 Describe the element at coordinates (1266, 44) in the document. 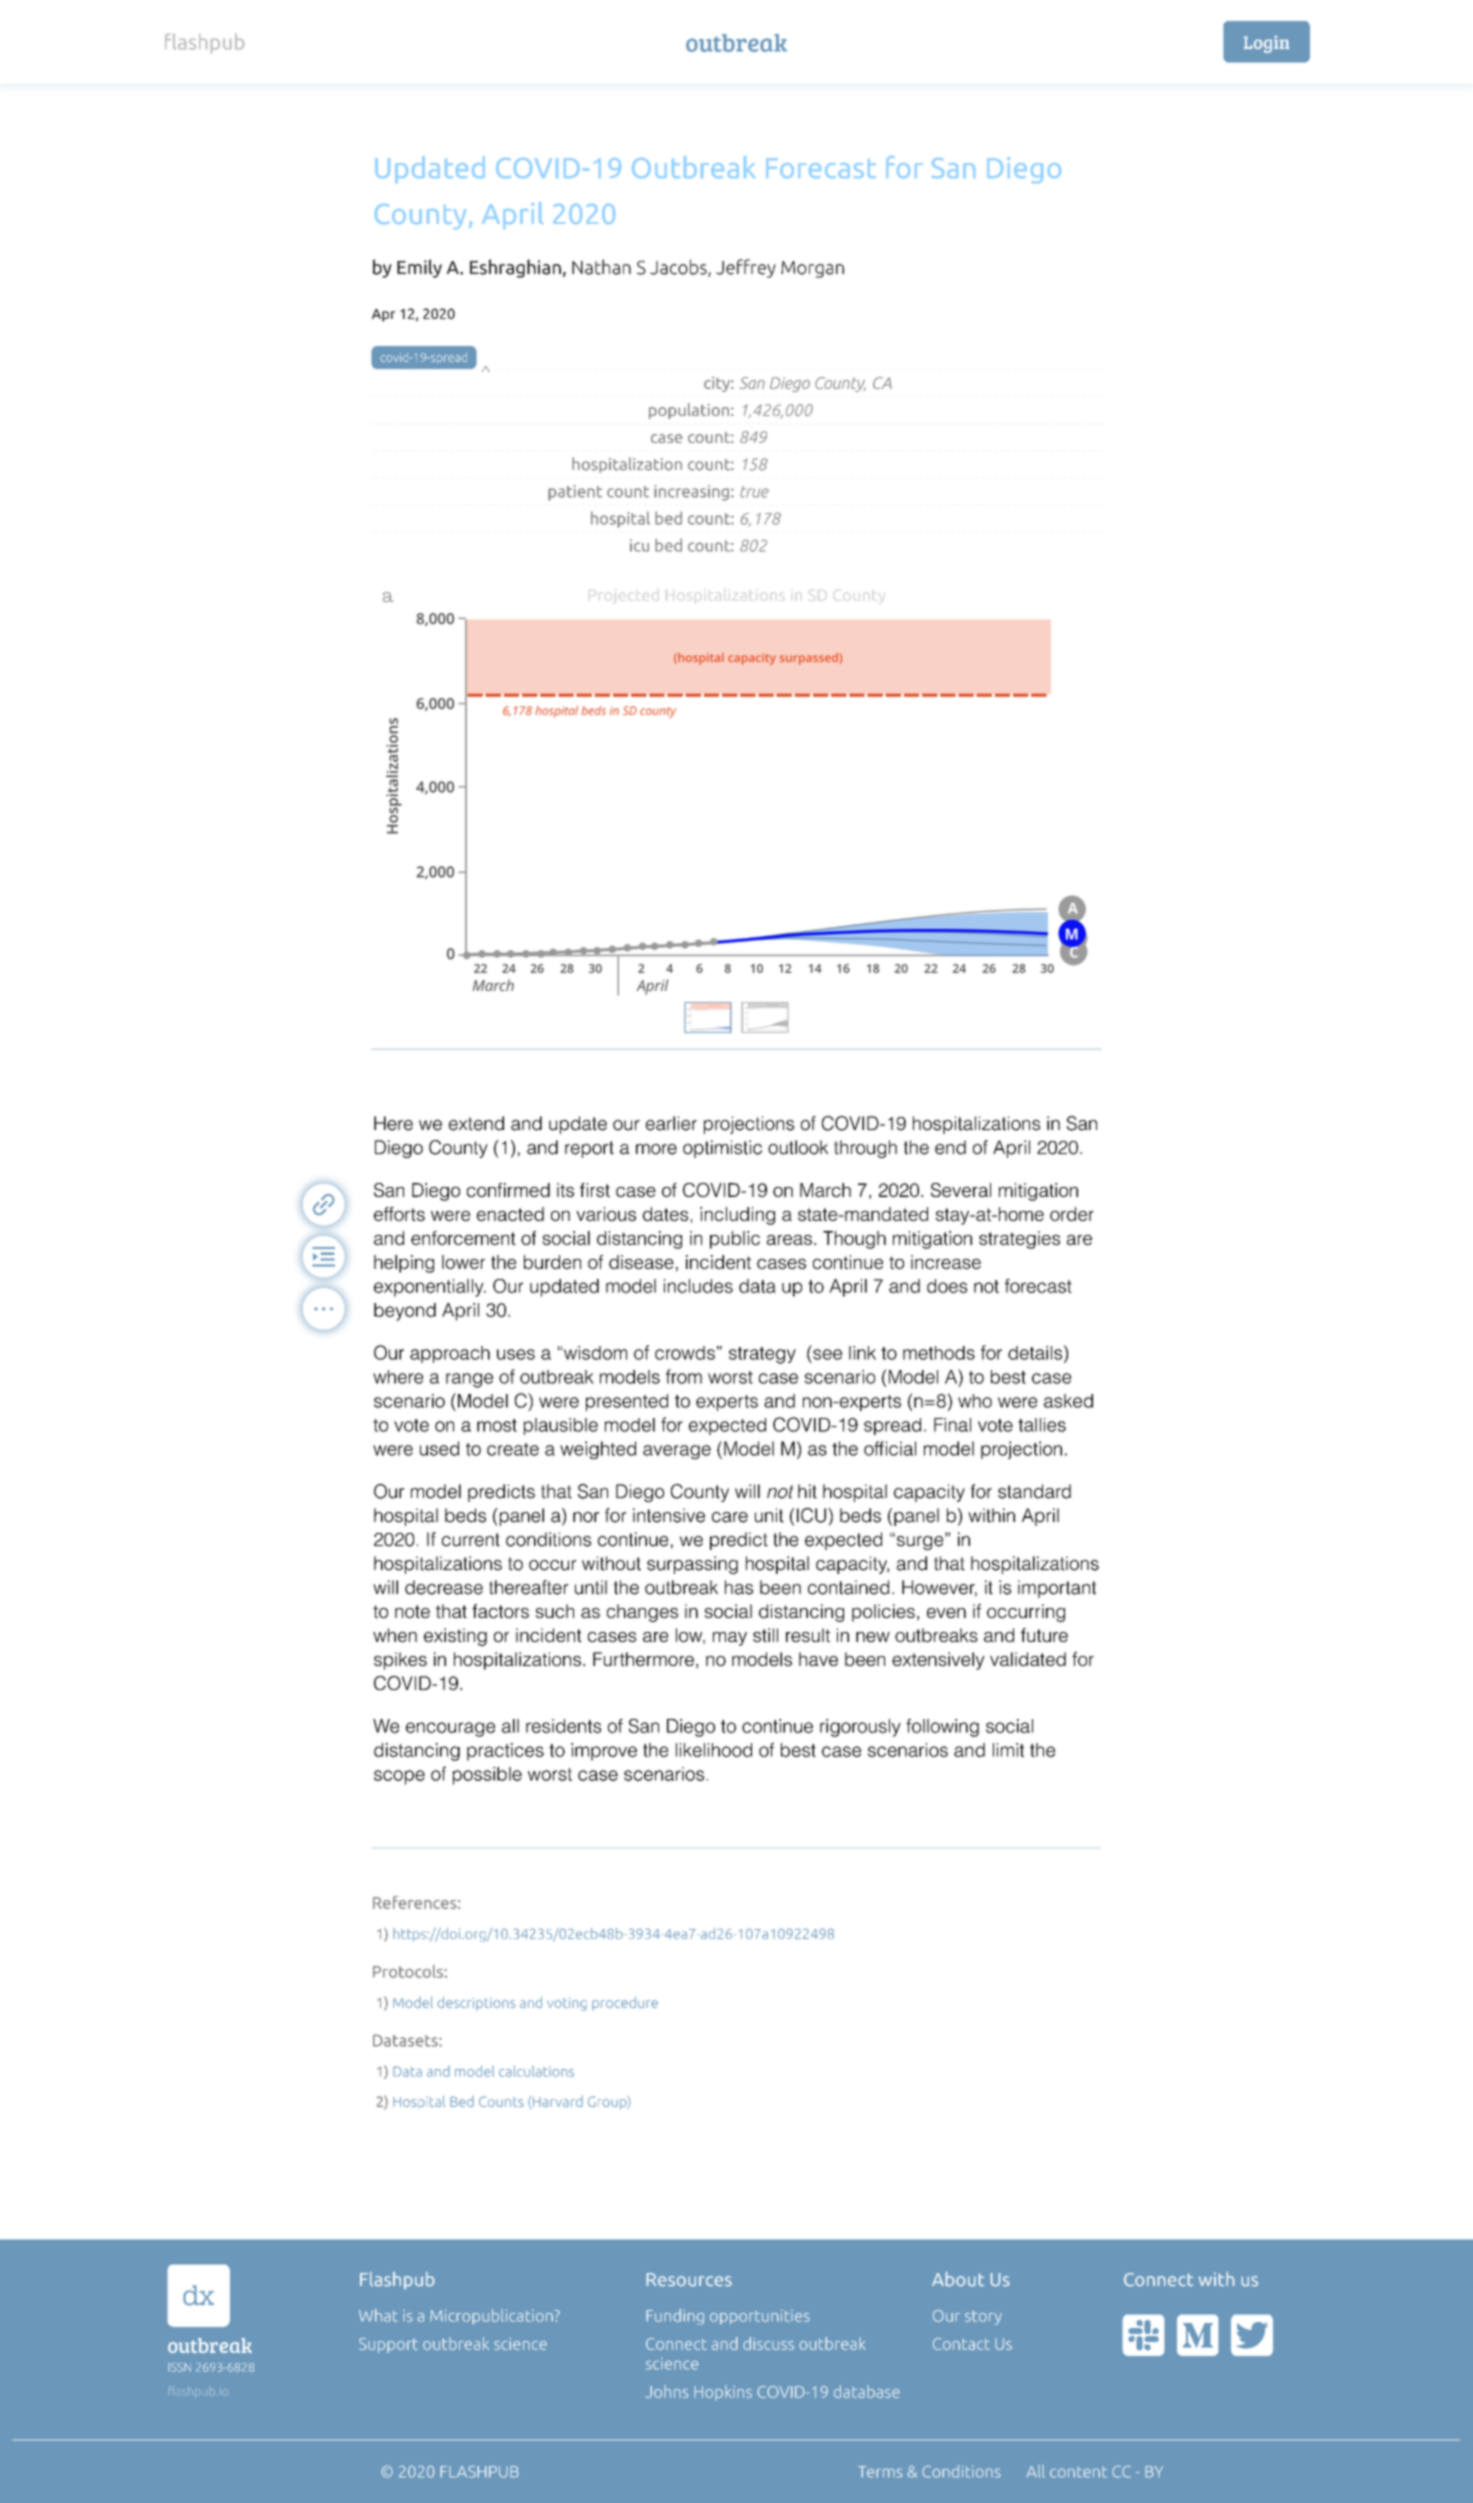

I see `Login` at that location.
